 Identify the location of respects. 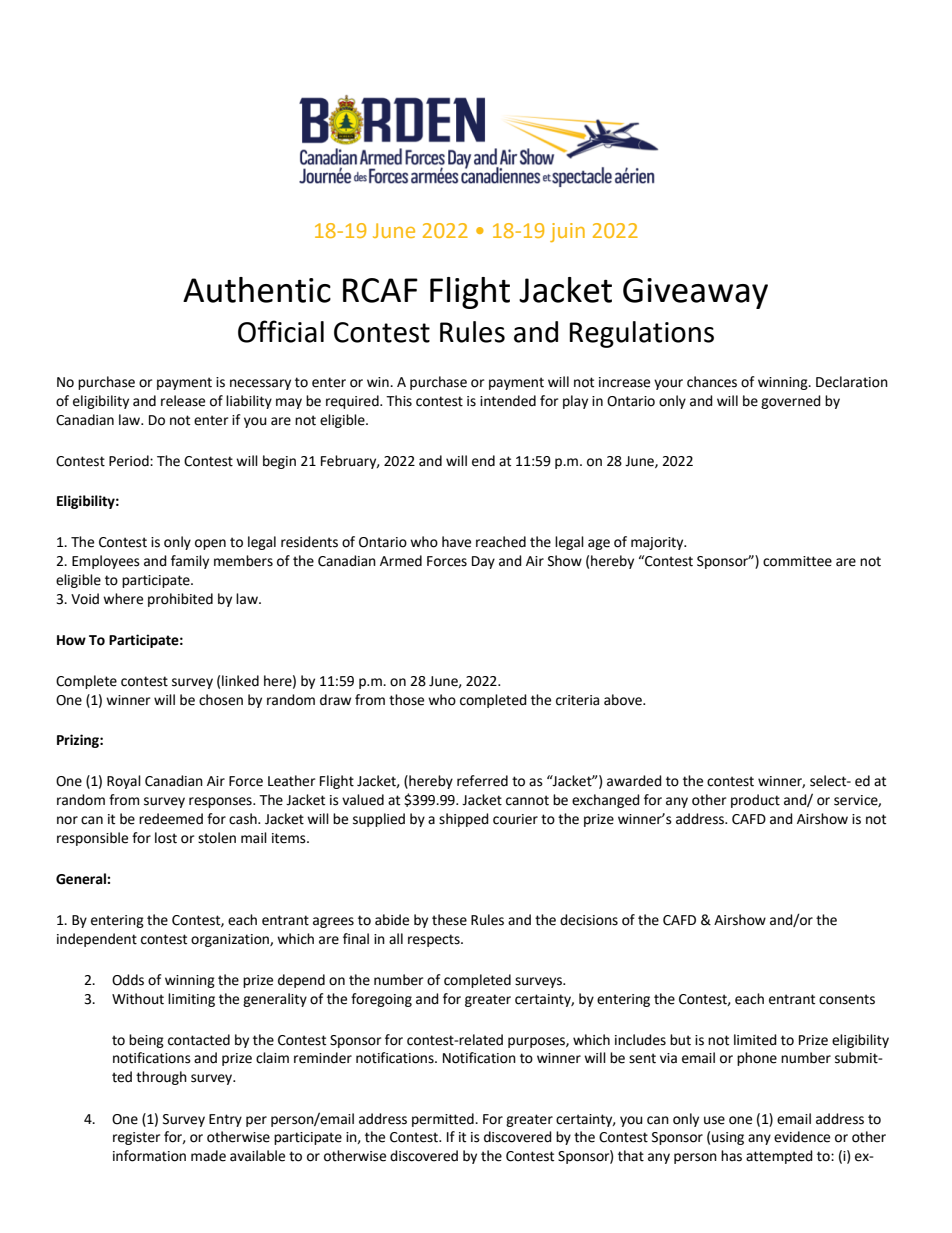
(435, 940).
